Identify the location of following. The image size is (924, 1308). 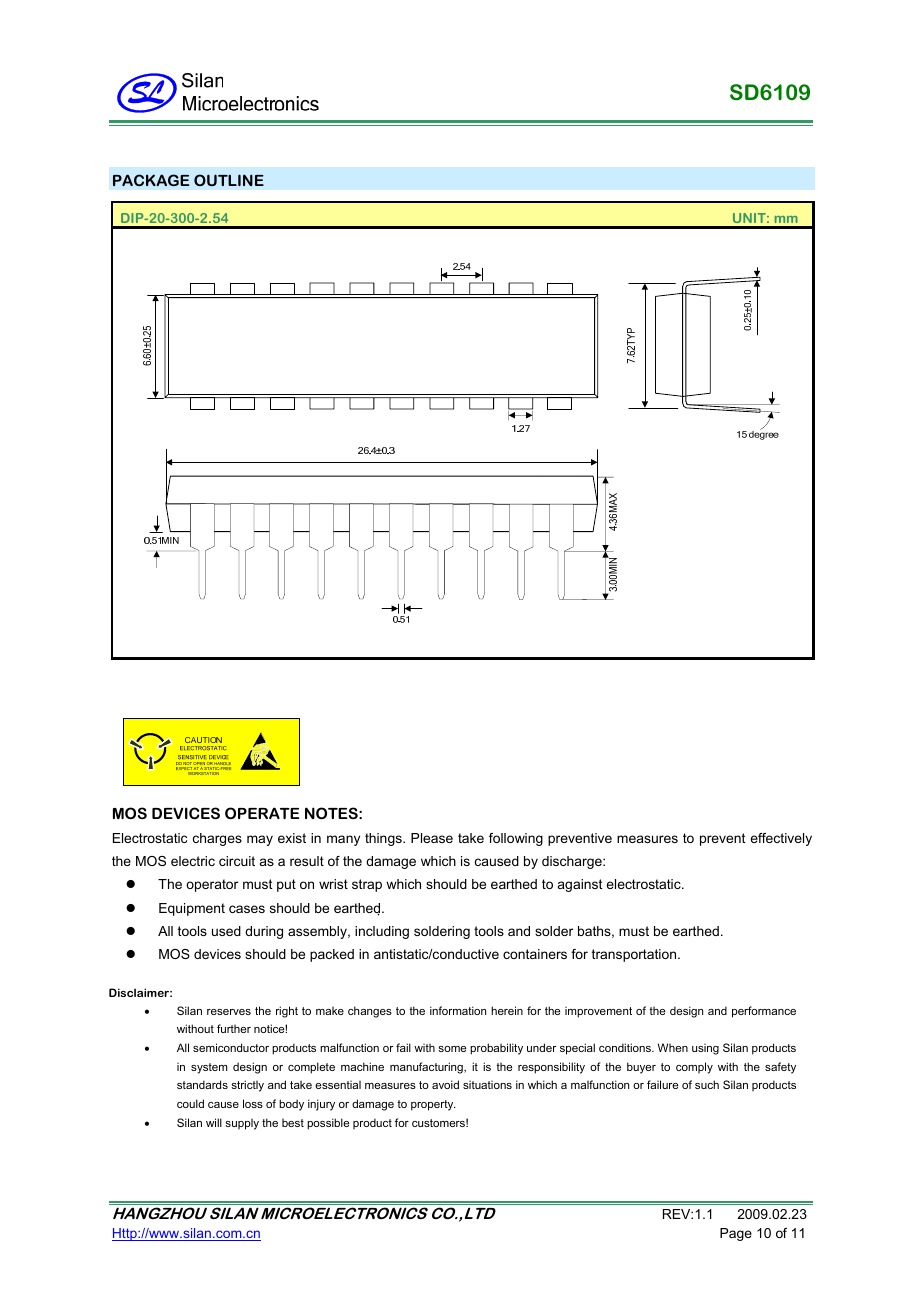
(516, 839).
